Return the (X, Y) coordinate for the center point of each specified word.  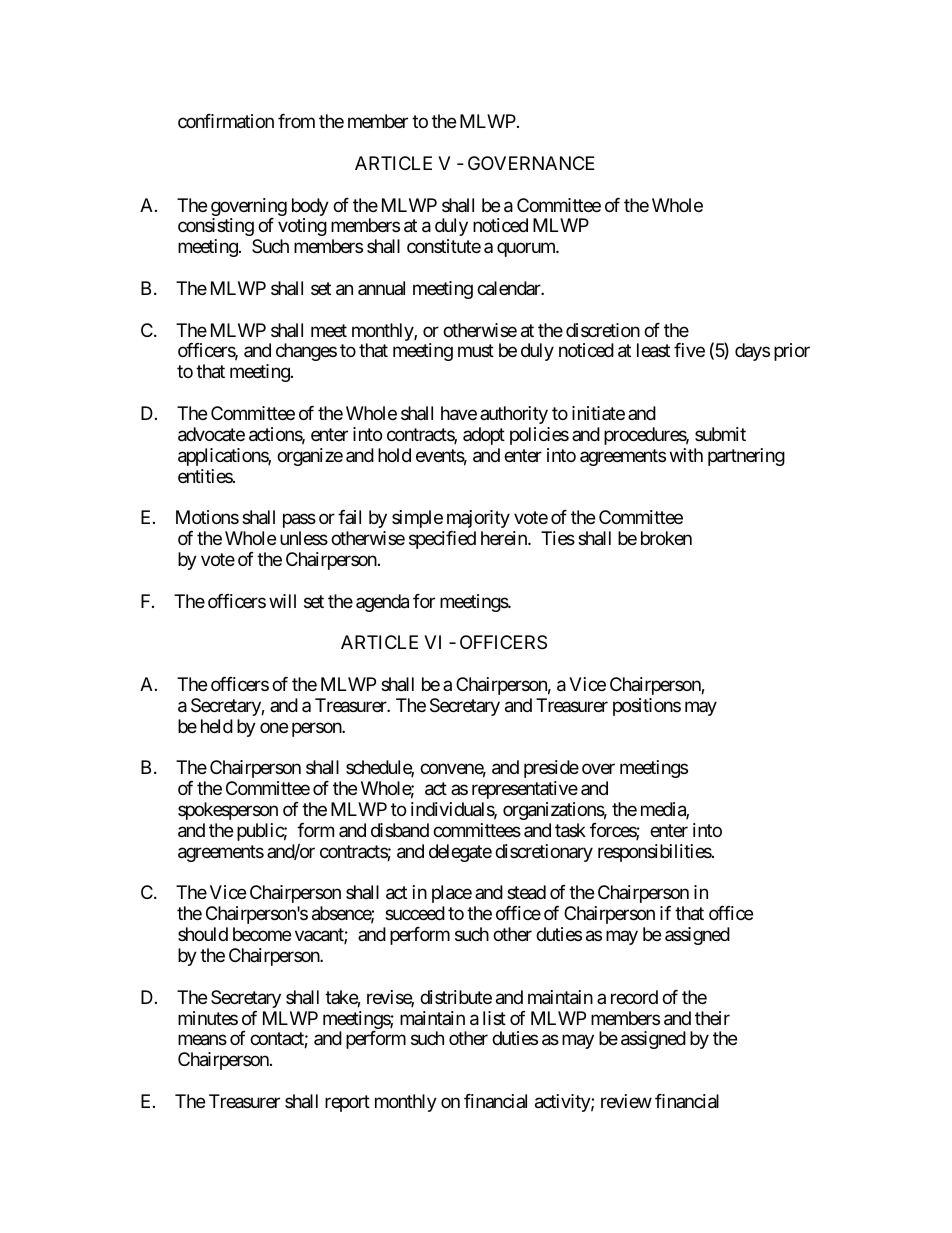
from (296, 121)
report (347, 1103)
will (282, 601)
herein (505, 538)
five (689, 350)
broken (666, 538)
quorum (527, 250)
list (494, 1018)
